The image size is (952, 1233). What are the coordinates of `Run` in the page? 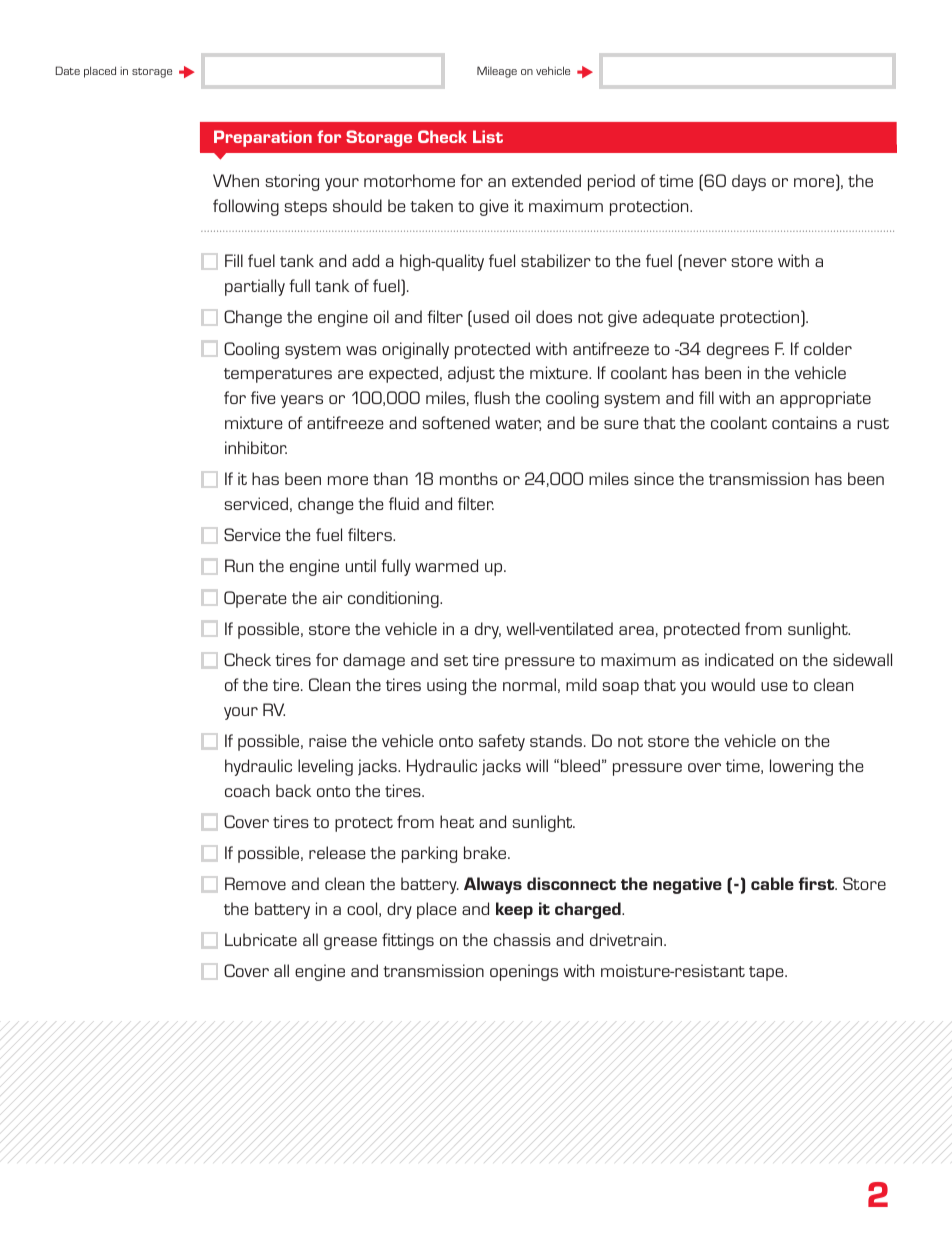 It's located at (239, 565).
